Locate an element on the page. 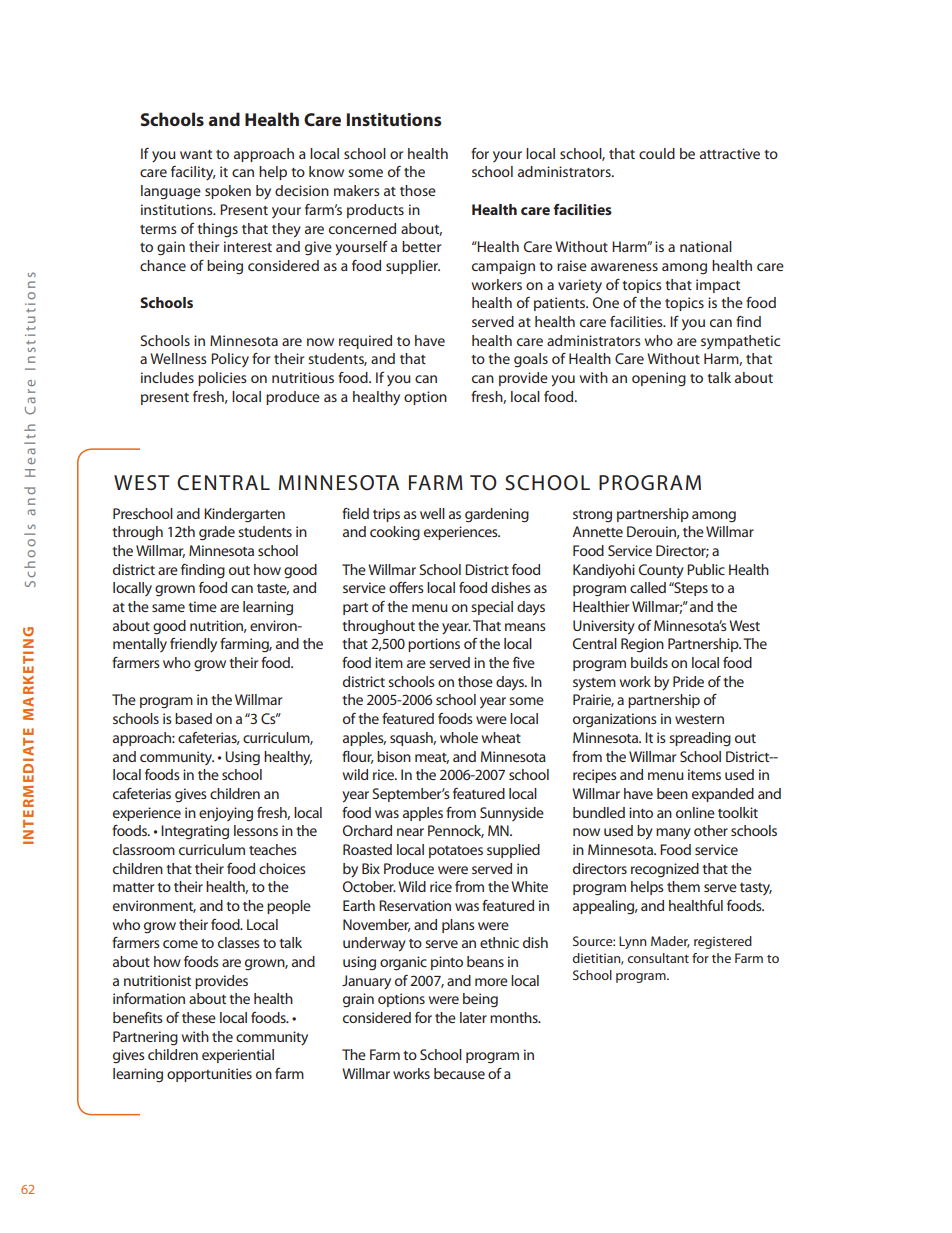 The height and width of the page is (1233, 952). facility is located at coordinates (193, 173).
